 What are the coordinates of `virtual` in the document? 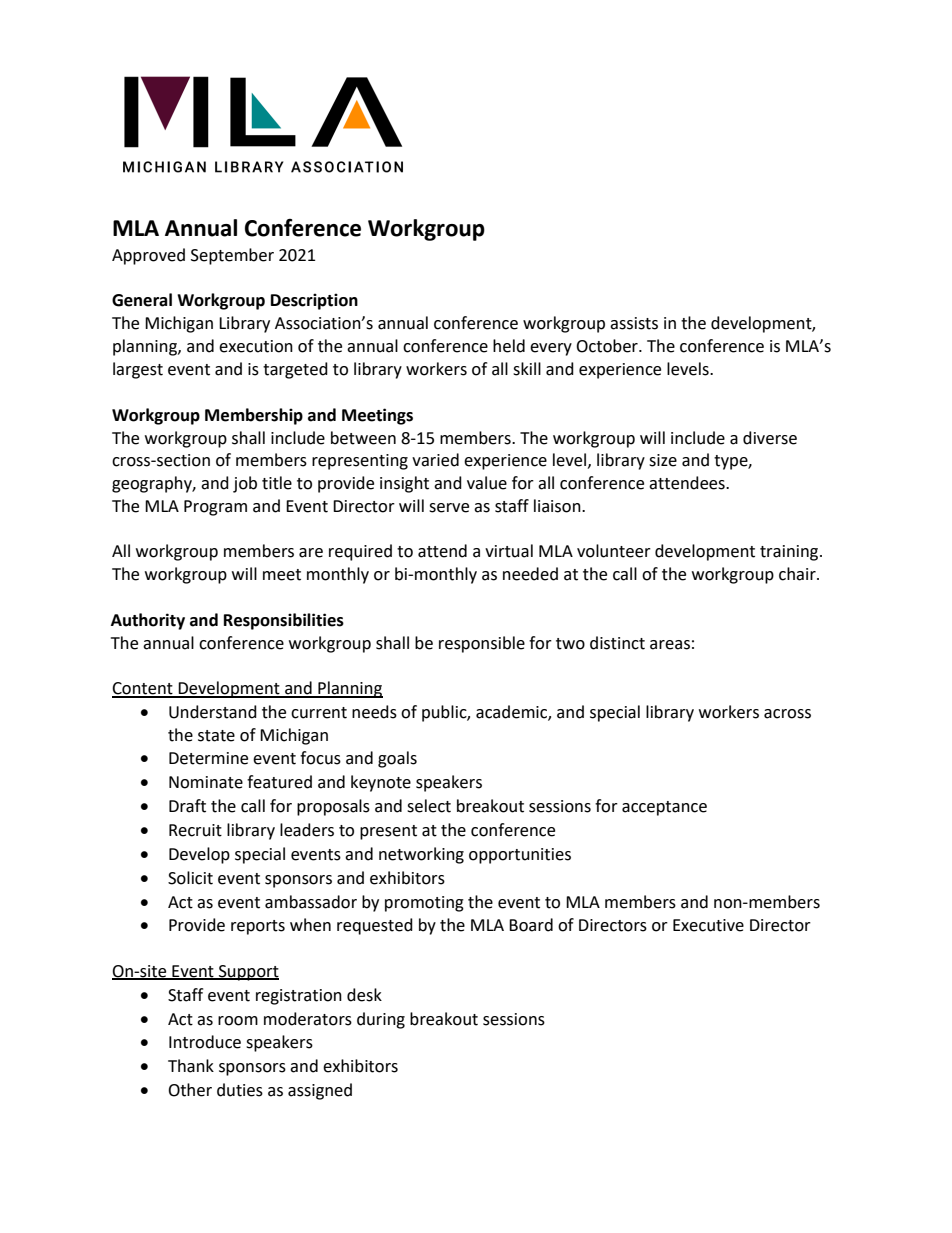 It's located at (509, 551).
